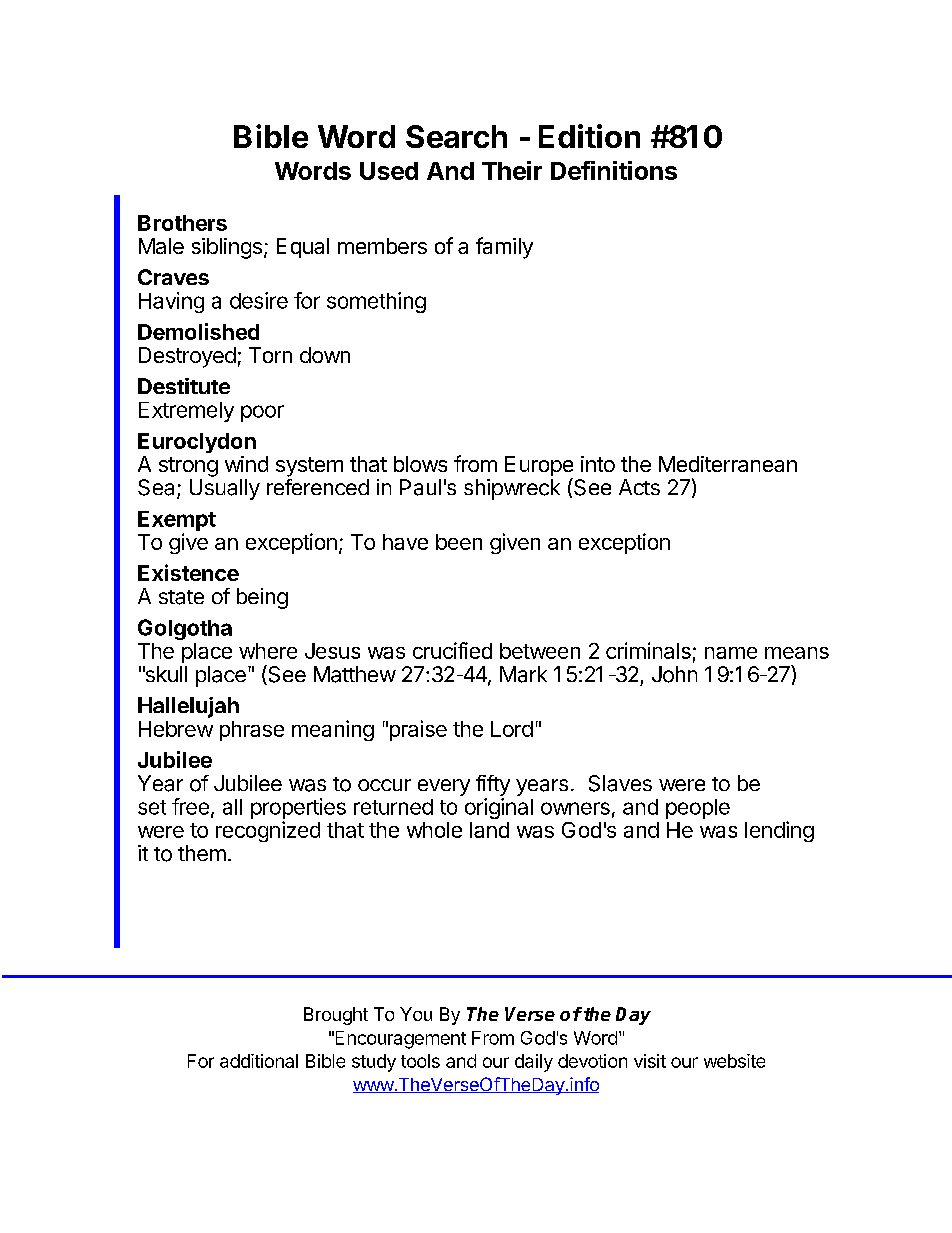 Image resolution: width=952 pixels, height=1233 pixels. I want to click on Demolished, so click(198, 331).
